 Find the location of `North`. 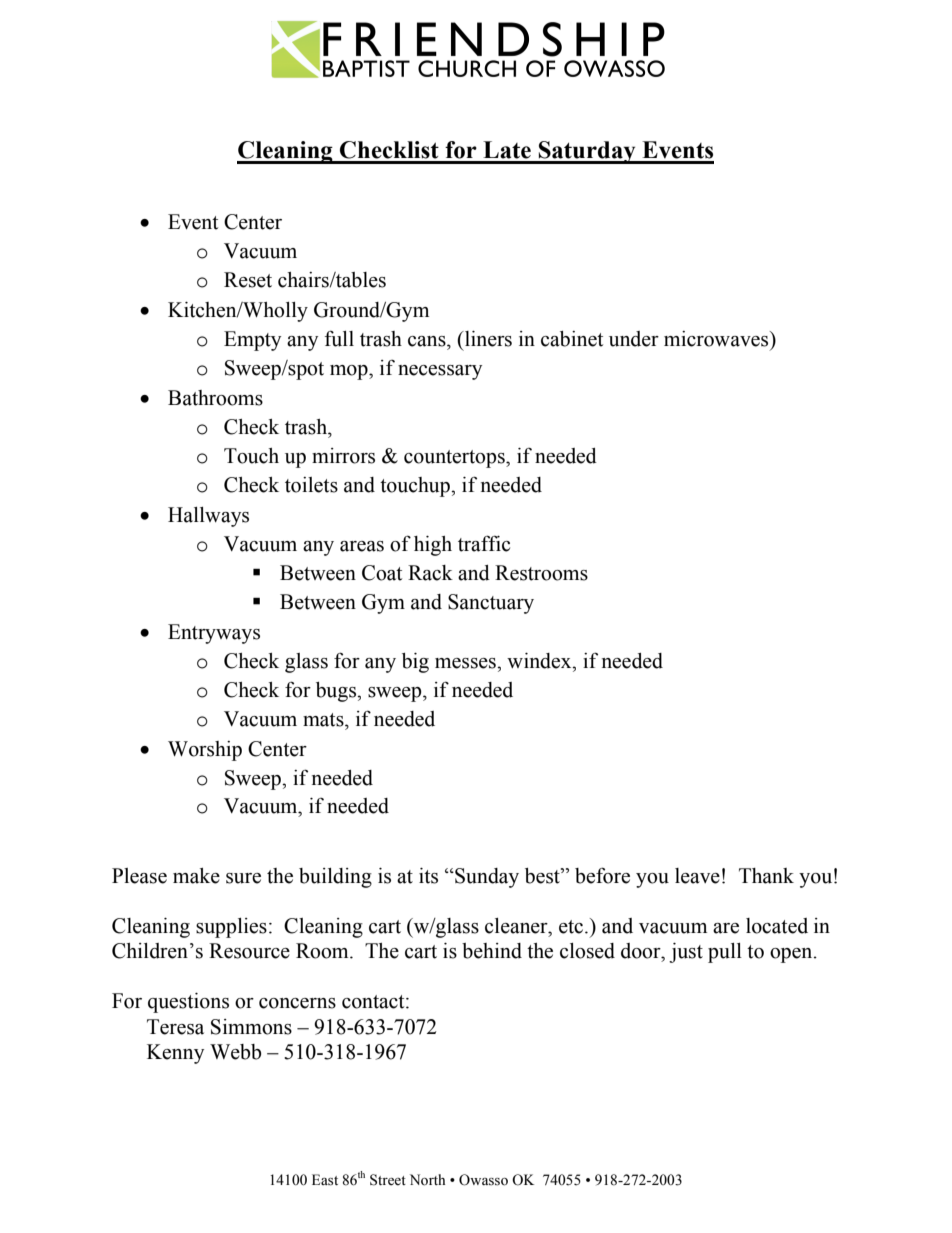

North is located at coordinates (427, 1180).
